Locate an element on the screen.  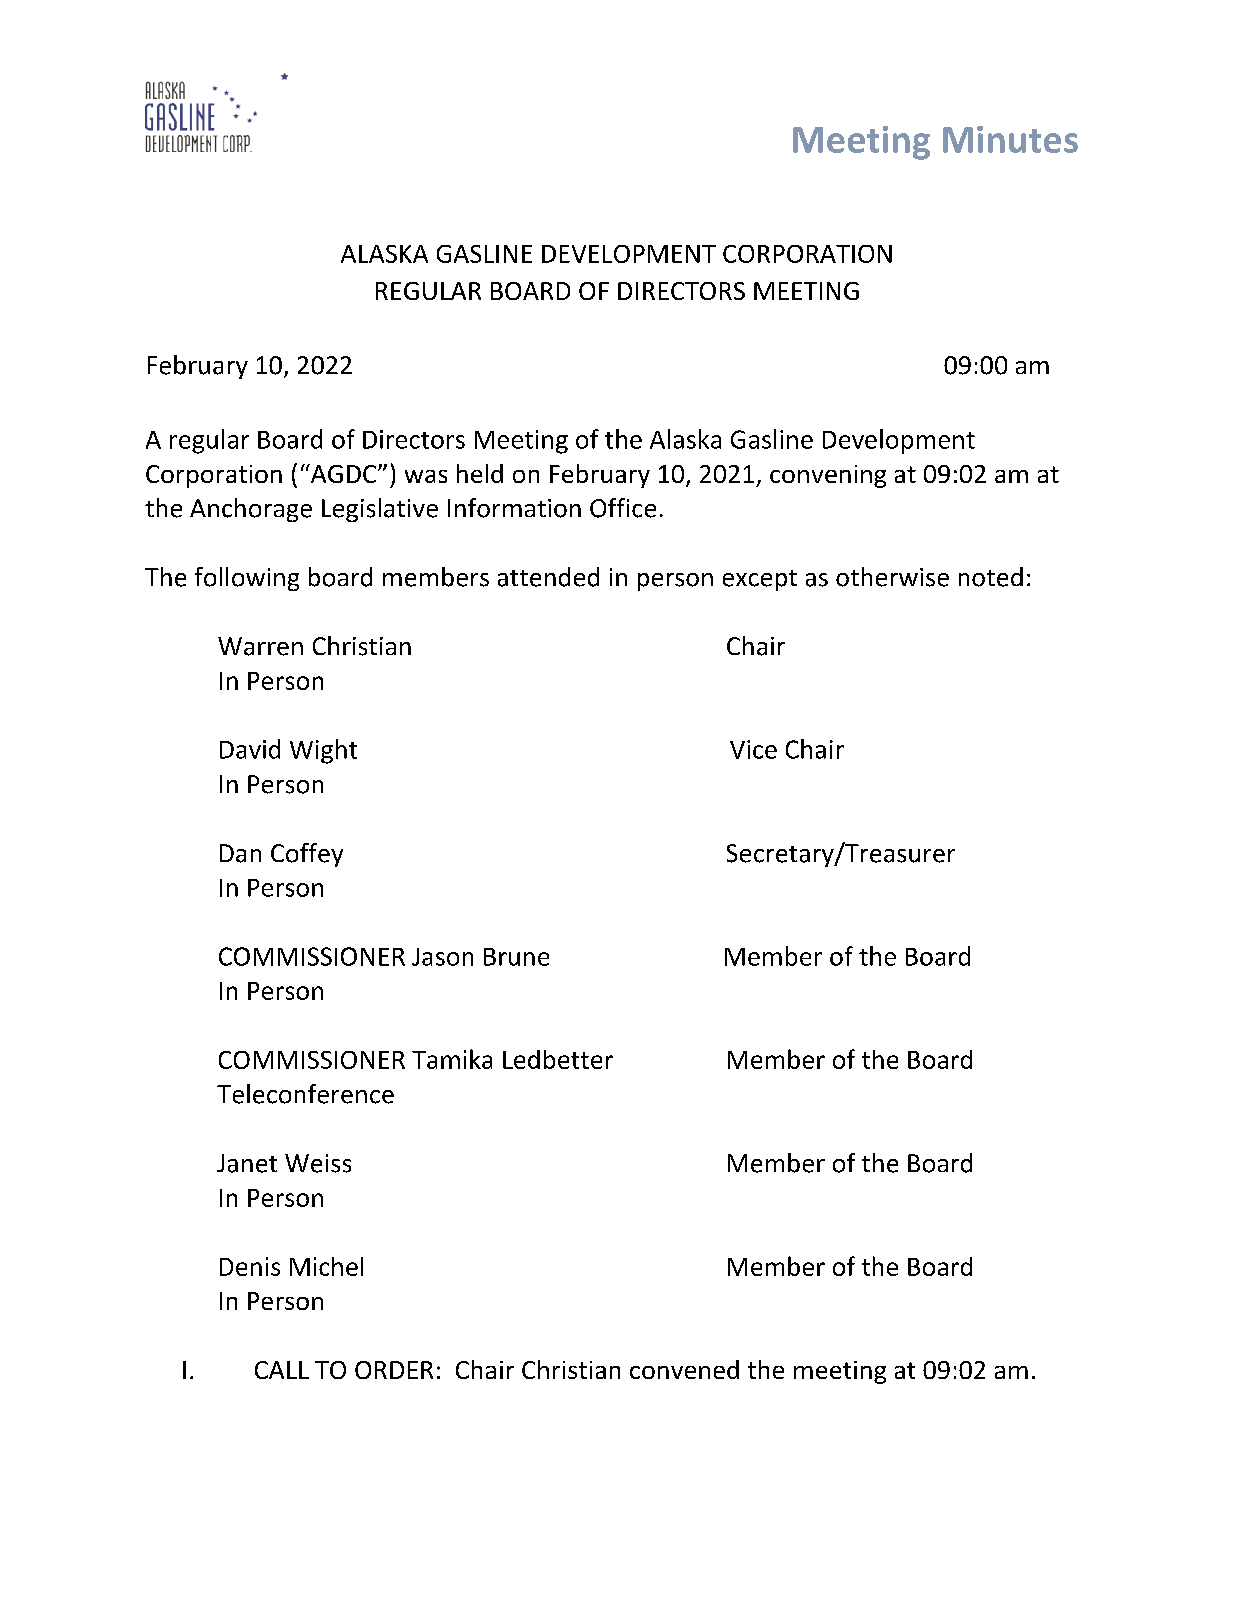
Vice is located at coordinates (753, 749).
